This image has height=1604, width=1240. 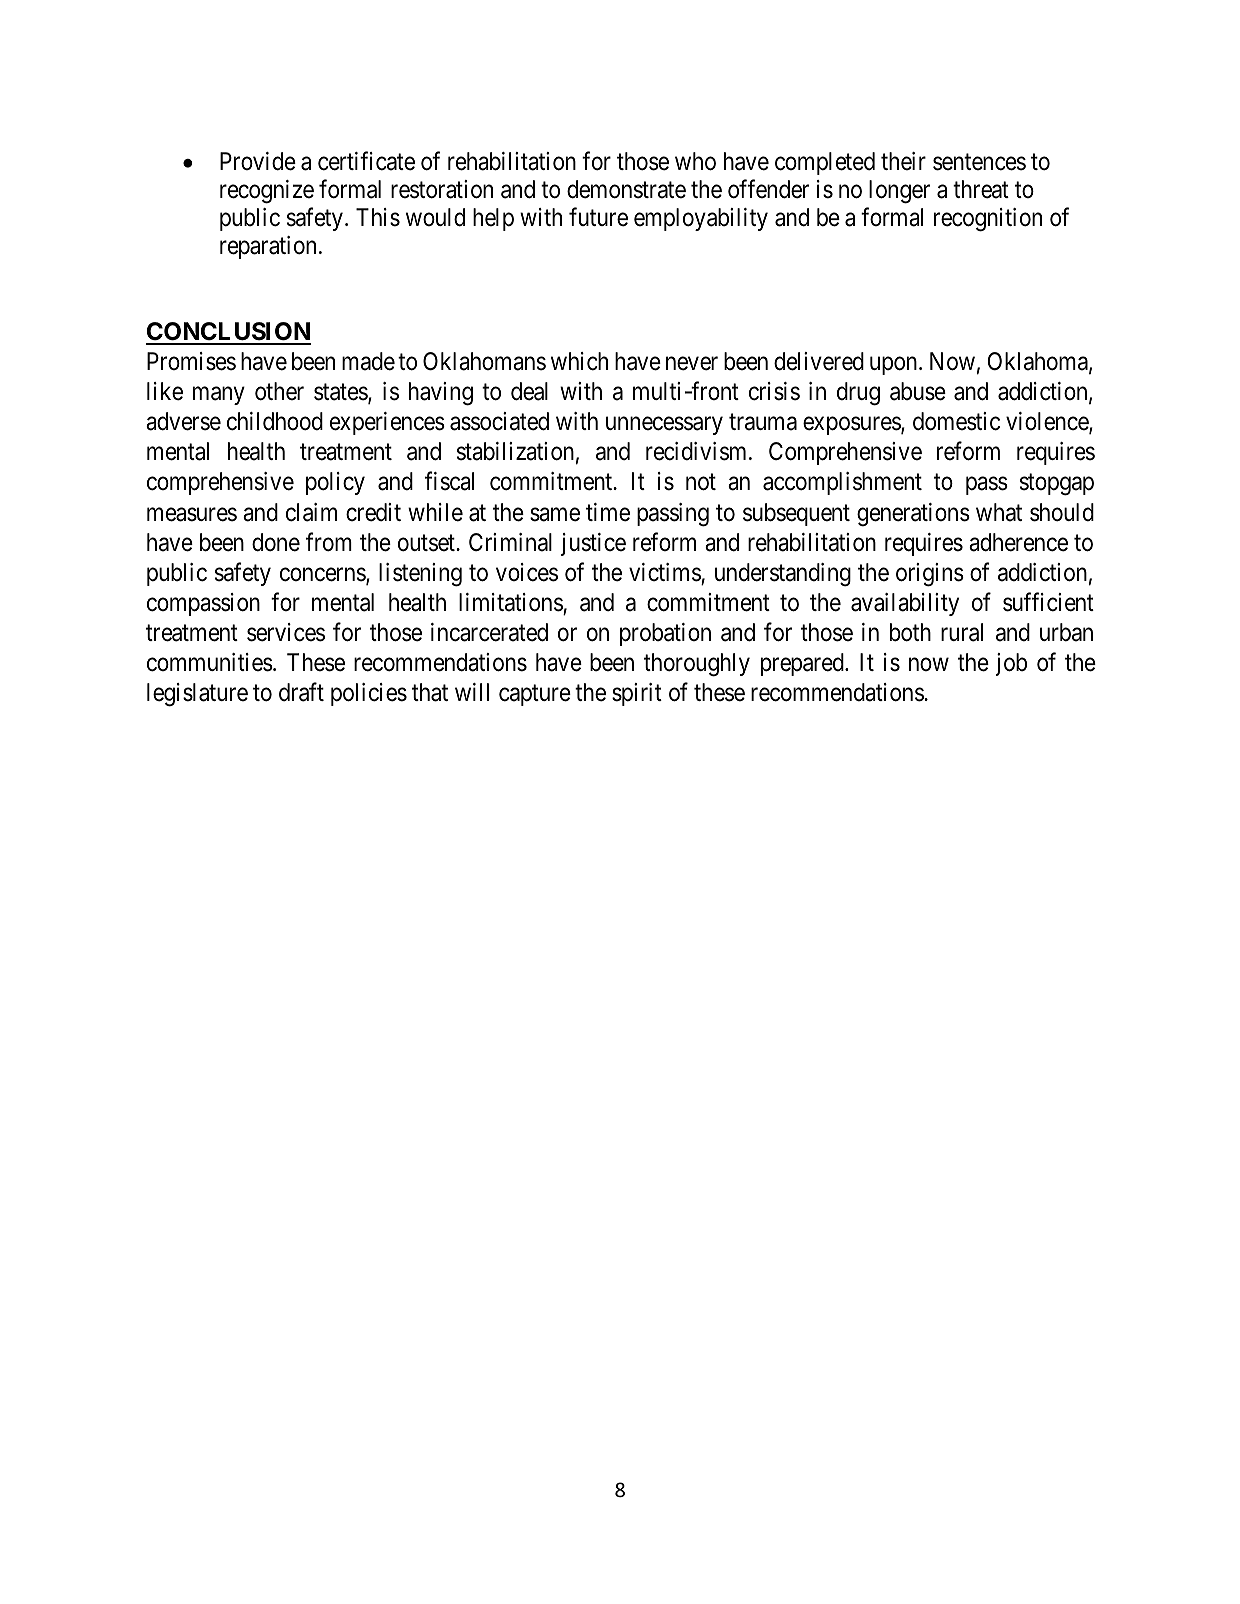 What do you see at coordinates (895, 366) in the image?
I see `upon` at bounding box center [895, 366].
